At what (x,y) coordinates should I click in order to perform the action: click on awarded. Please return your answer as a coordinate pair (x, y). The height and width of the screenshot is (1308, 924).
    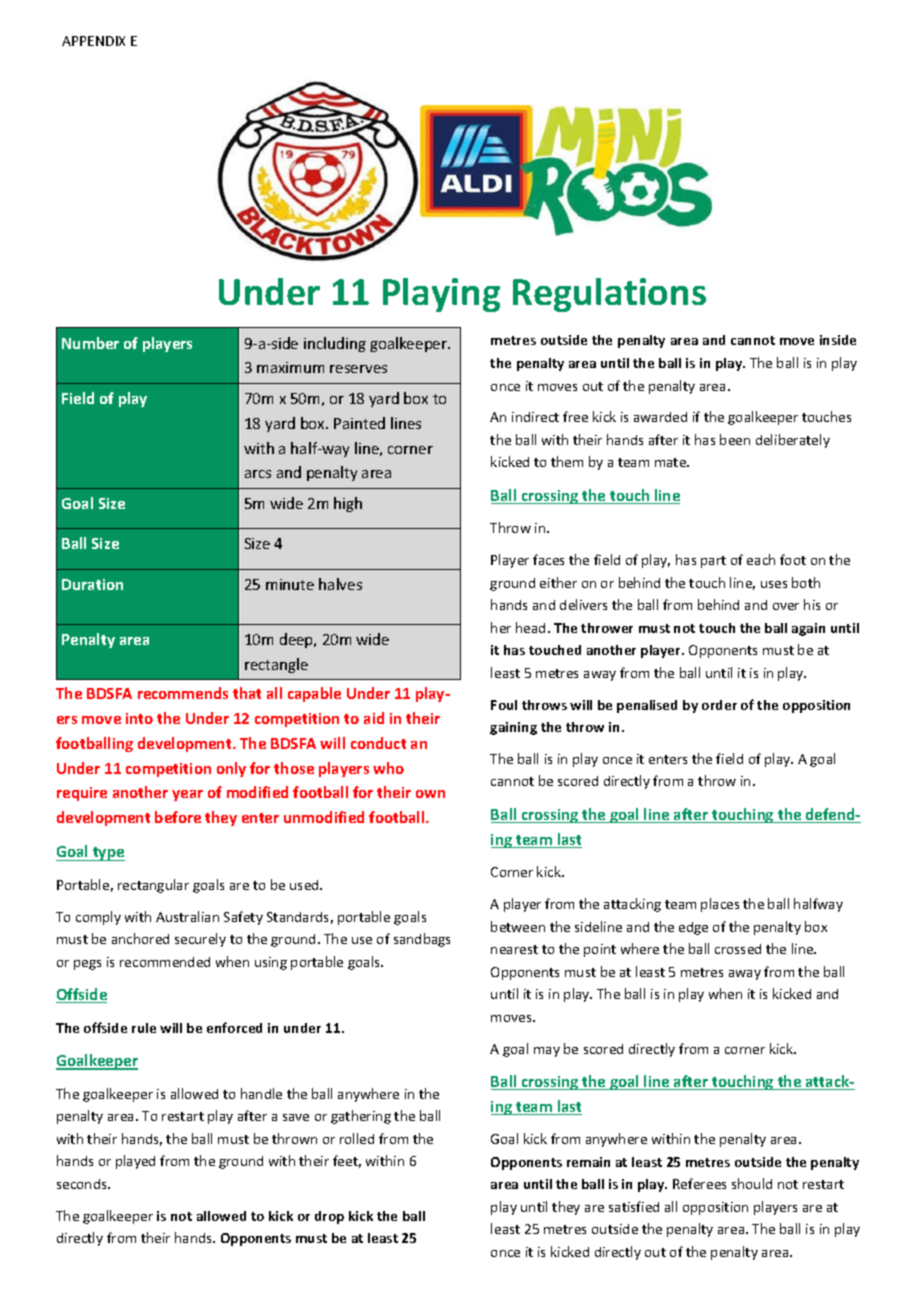
    Looking at the image, I should click on (660, 417).
